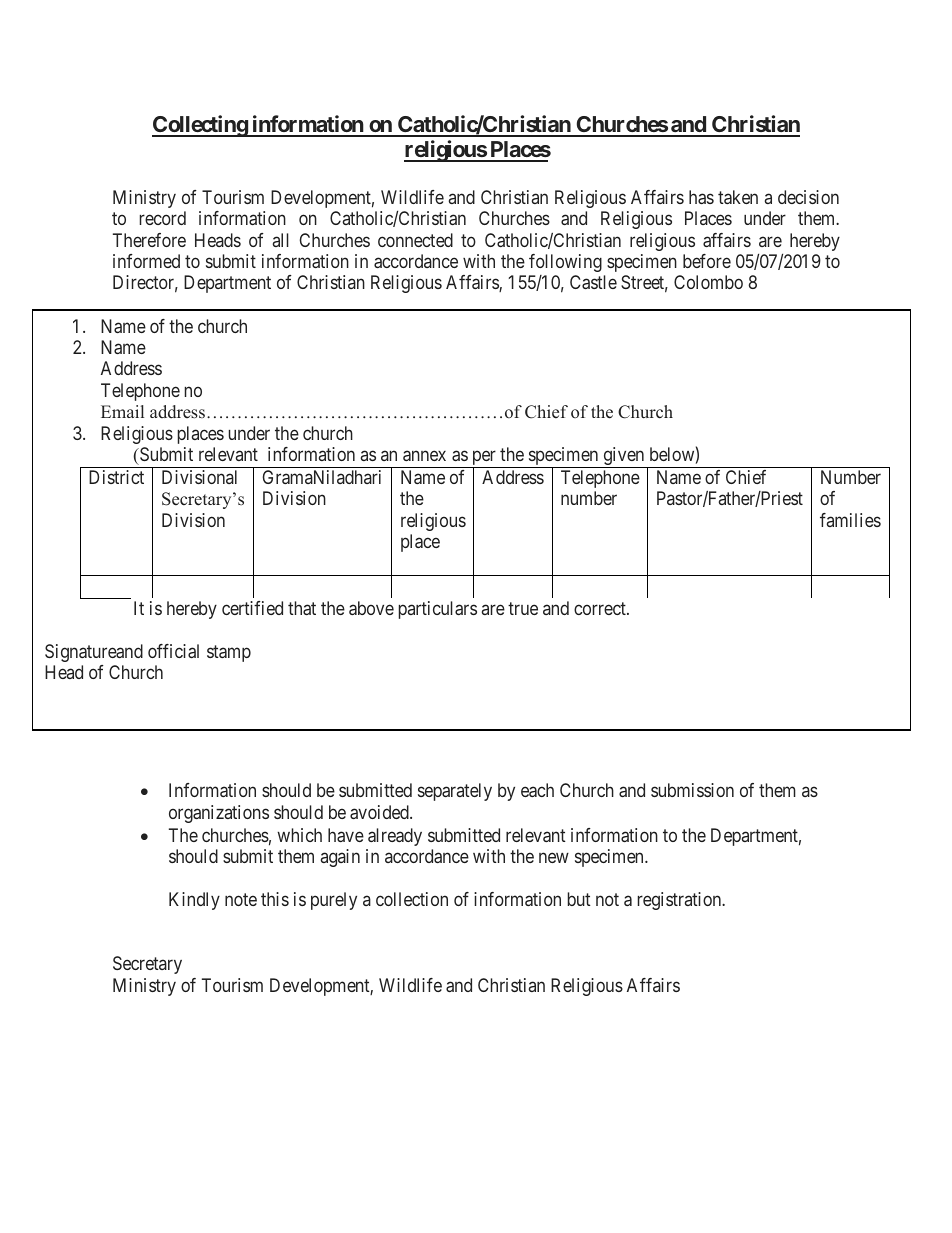 Image resolution: width=952 pixels, height=1233 pixels. I want to click on connected, so click(415, 240).
